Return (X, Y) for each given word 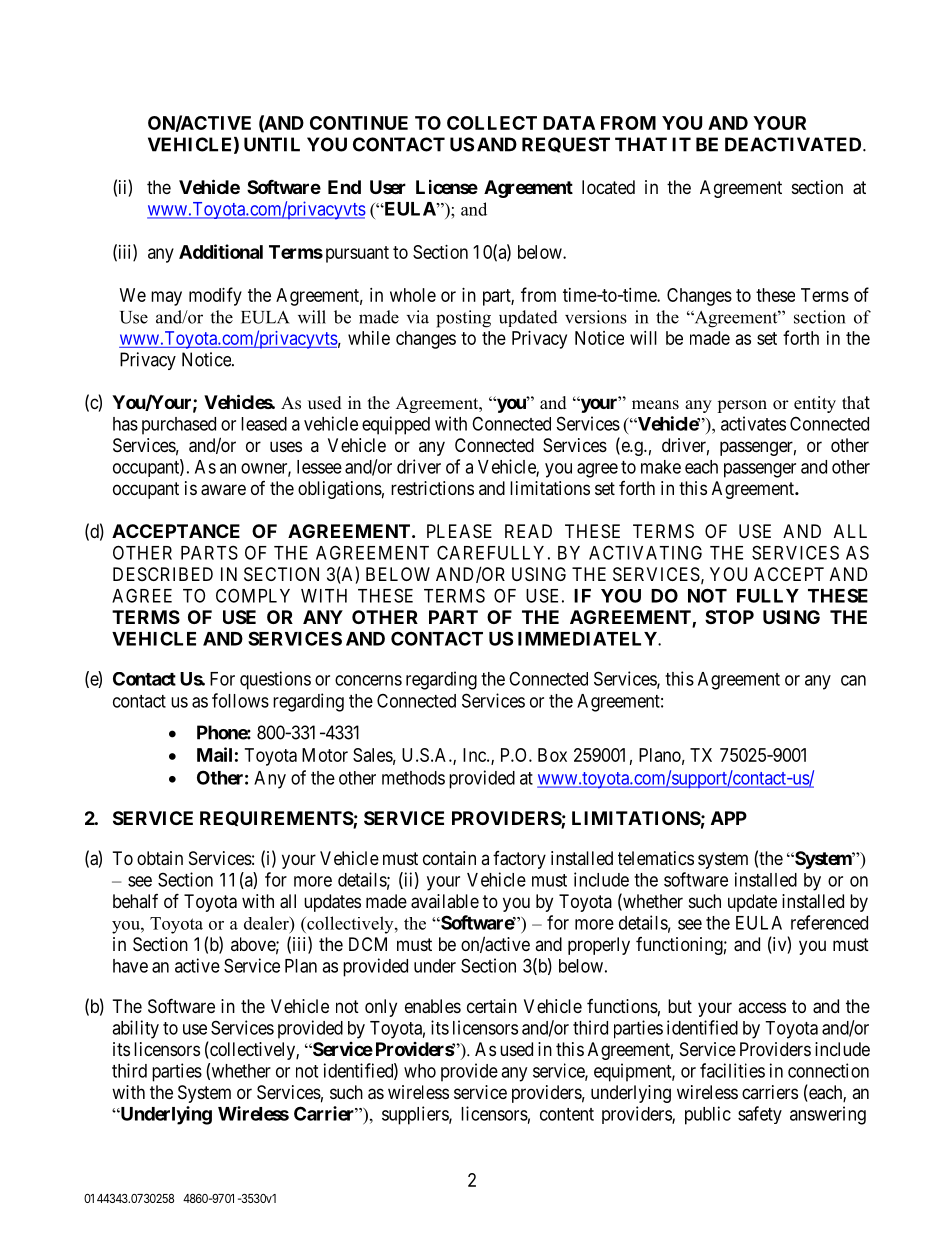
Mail (214, 754)
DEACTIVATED (794, 144)
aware (223, 490)
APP (729, 818)
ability (135, 1029)
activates (753, 423)
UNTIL (272, 144)
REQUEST (566, 145)
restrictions (432, 488)
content (567, 1114)
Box (552, 755)
